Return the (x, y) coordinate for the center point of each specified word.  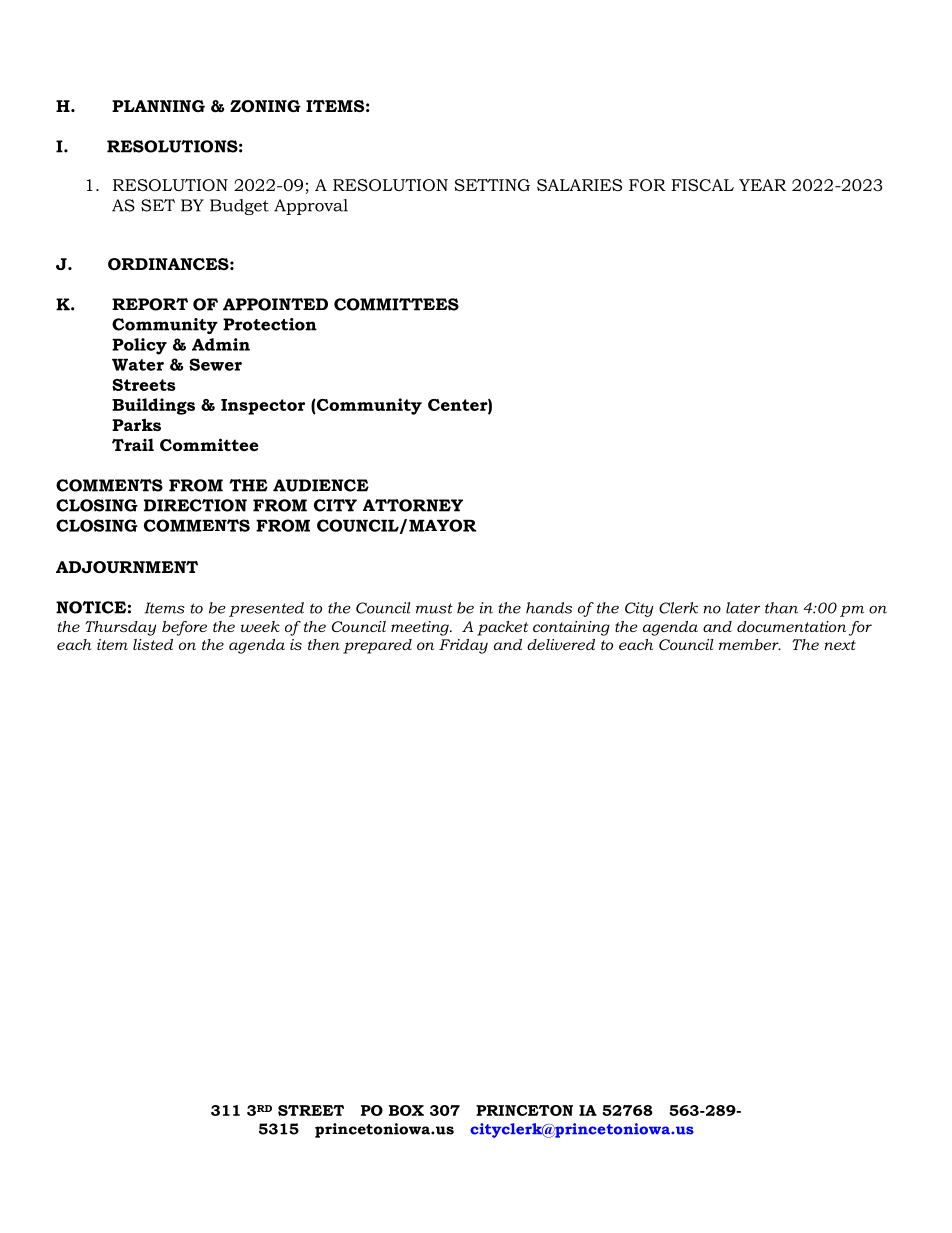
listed (153, 644)
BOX (406, 1110)
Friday (463, 646)
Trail (133, 444)
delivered (561, 644)
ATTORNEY (413, 505)
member (750, 644)
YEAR (762, 185)
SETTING (492, 185)
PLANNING (158, 106)
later (743, 608)
